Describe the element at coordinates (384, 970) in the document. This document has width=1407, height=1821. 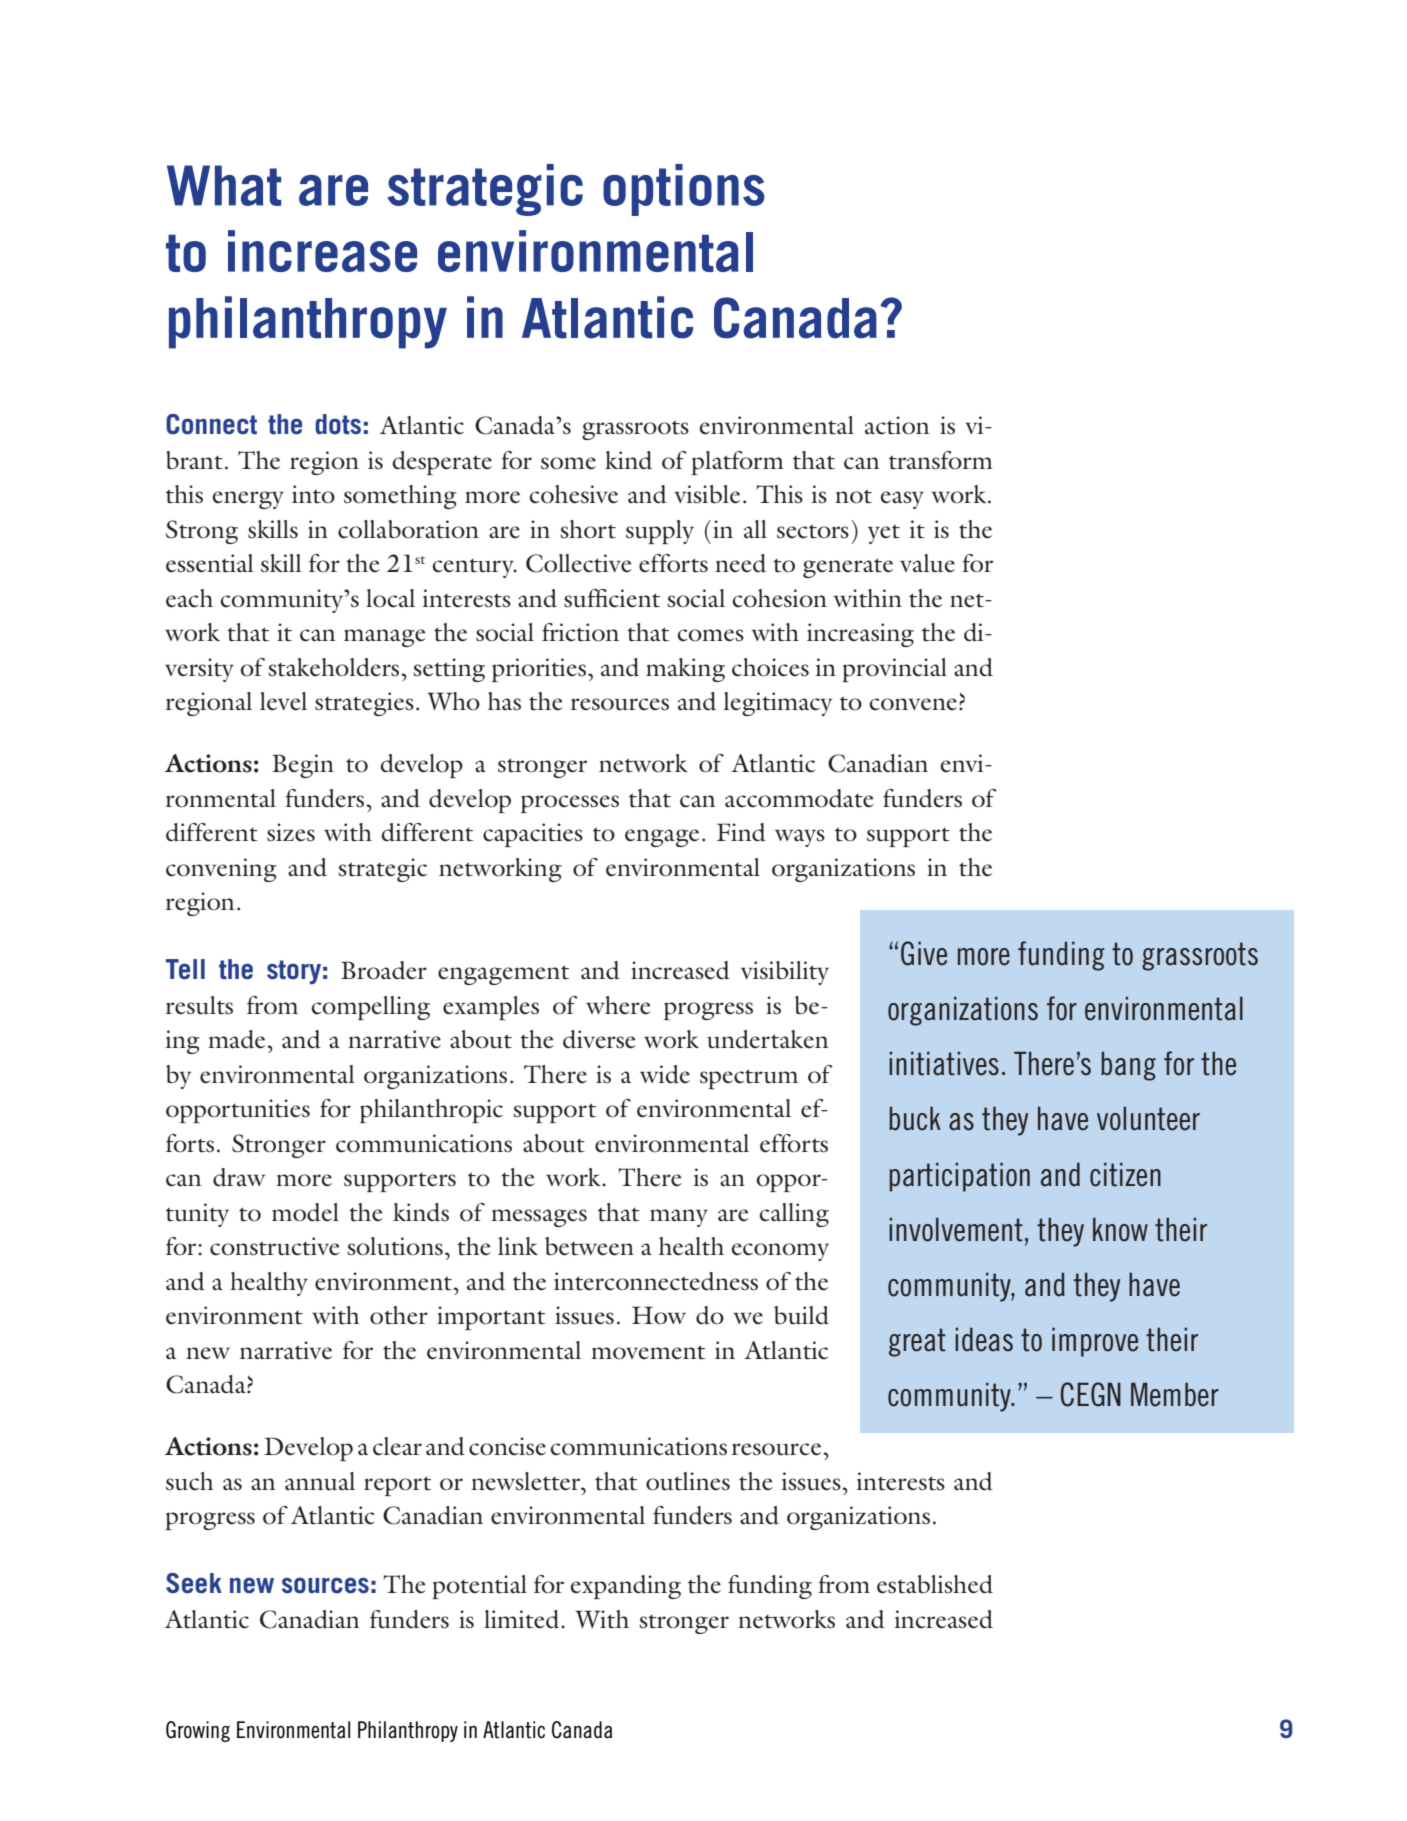
I see `Broader` at that location.
